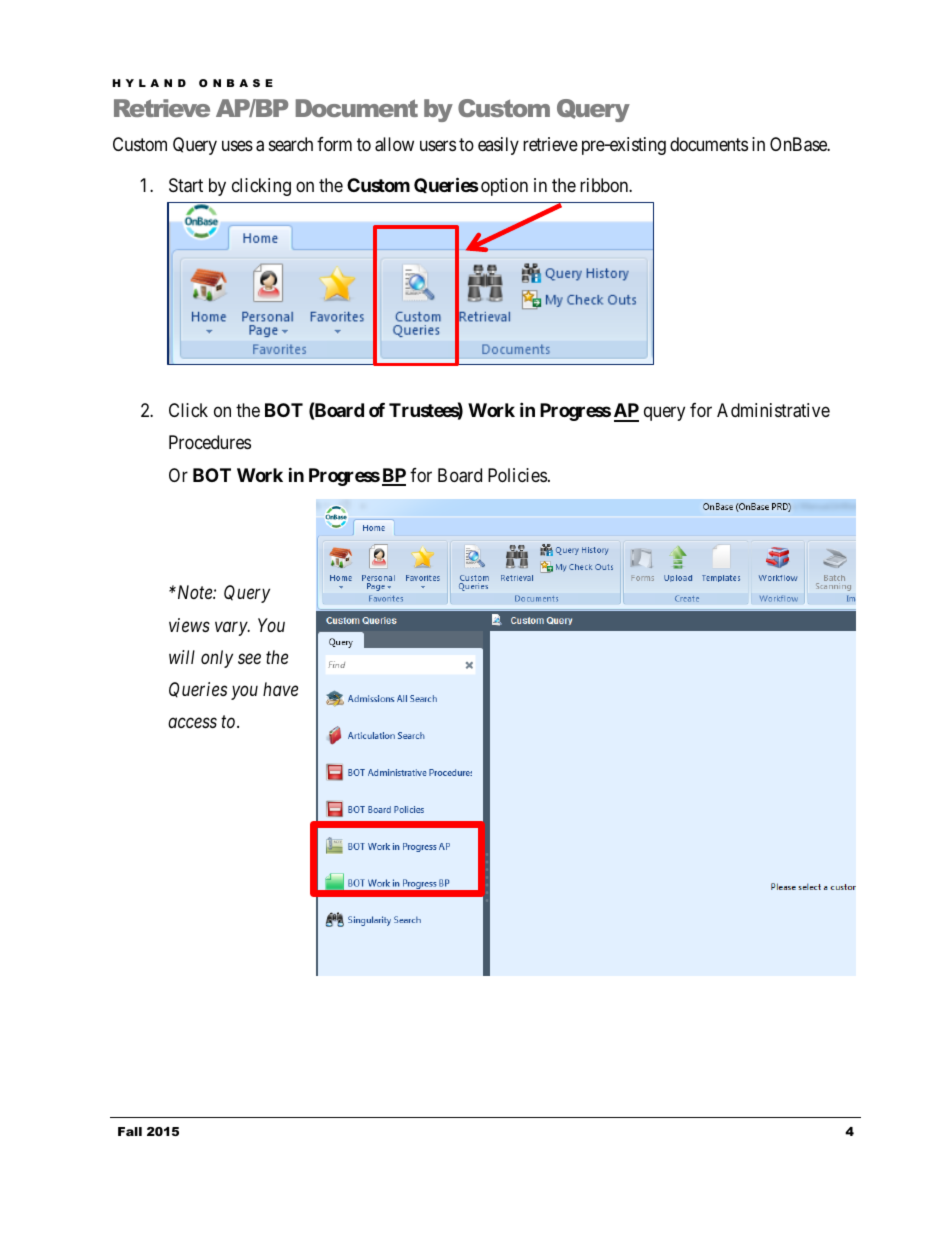 The image size is (952, 1233). What do you see at coordinates (517, 475) in the screenshot?
I see `Policies` at bounding box center [517, 475].
